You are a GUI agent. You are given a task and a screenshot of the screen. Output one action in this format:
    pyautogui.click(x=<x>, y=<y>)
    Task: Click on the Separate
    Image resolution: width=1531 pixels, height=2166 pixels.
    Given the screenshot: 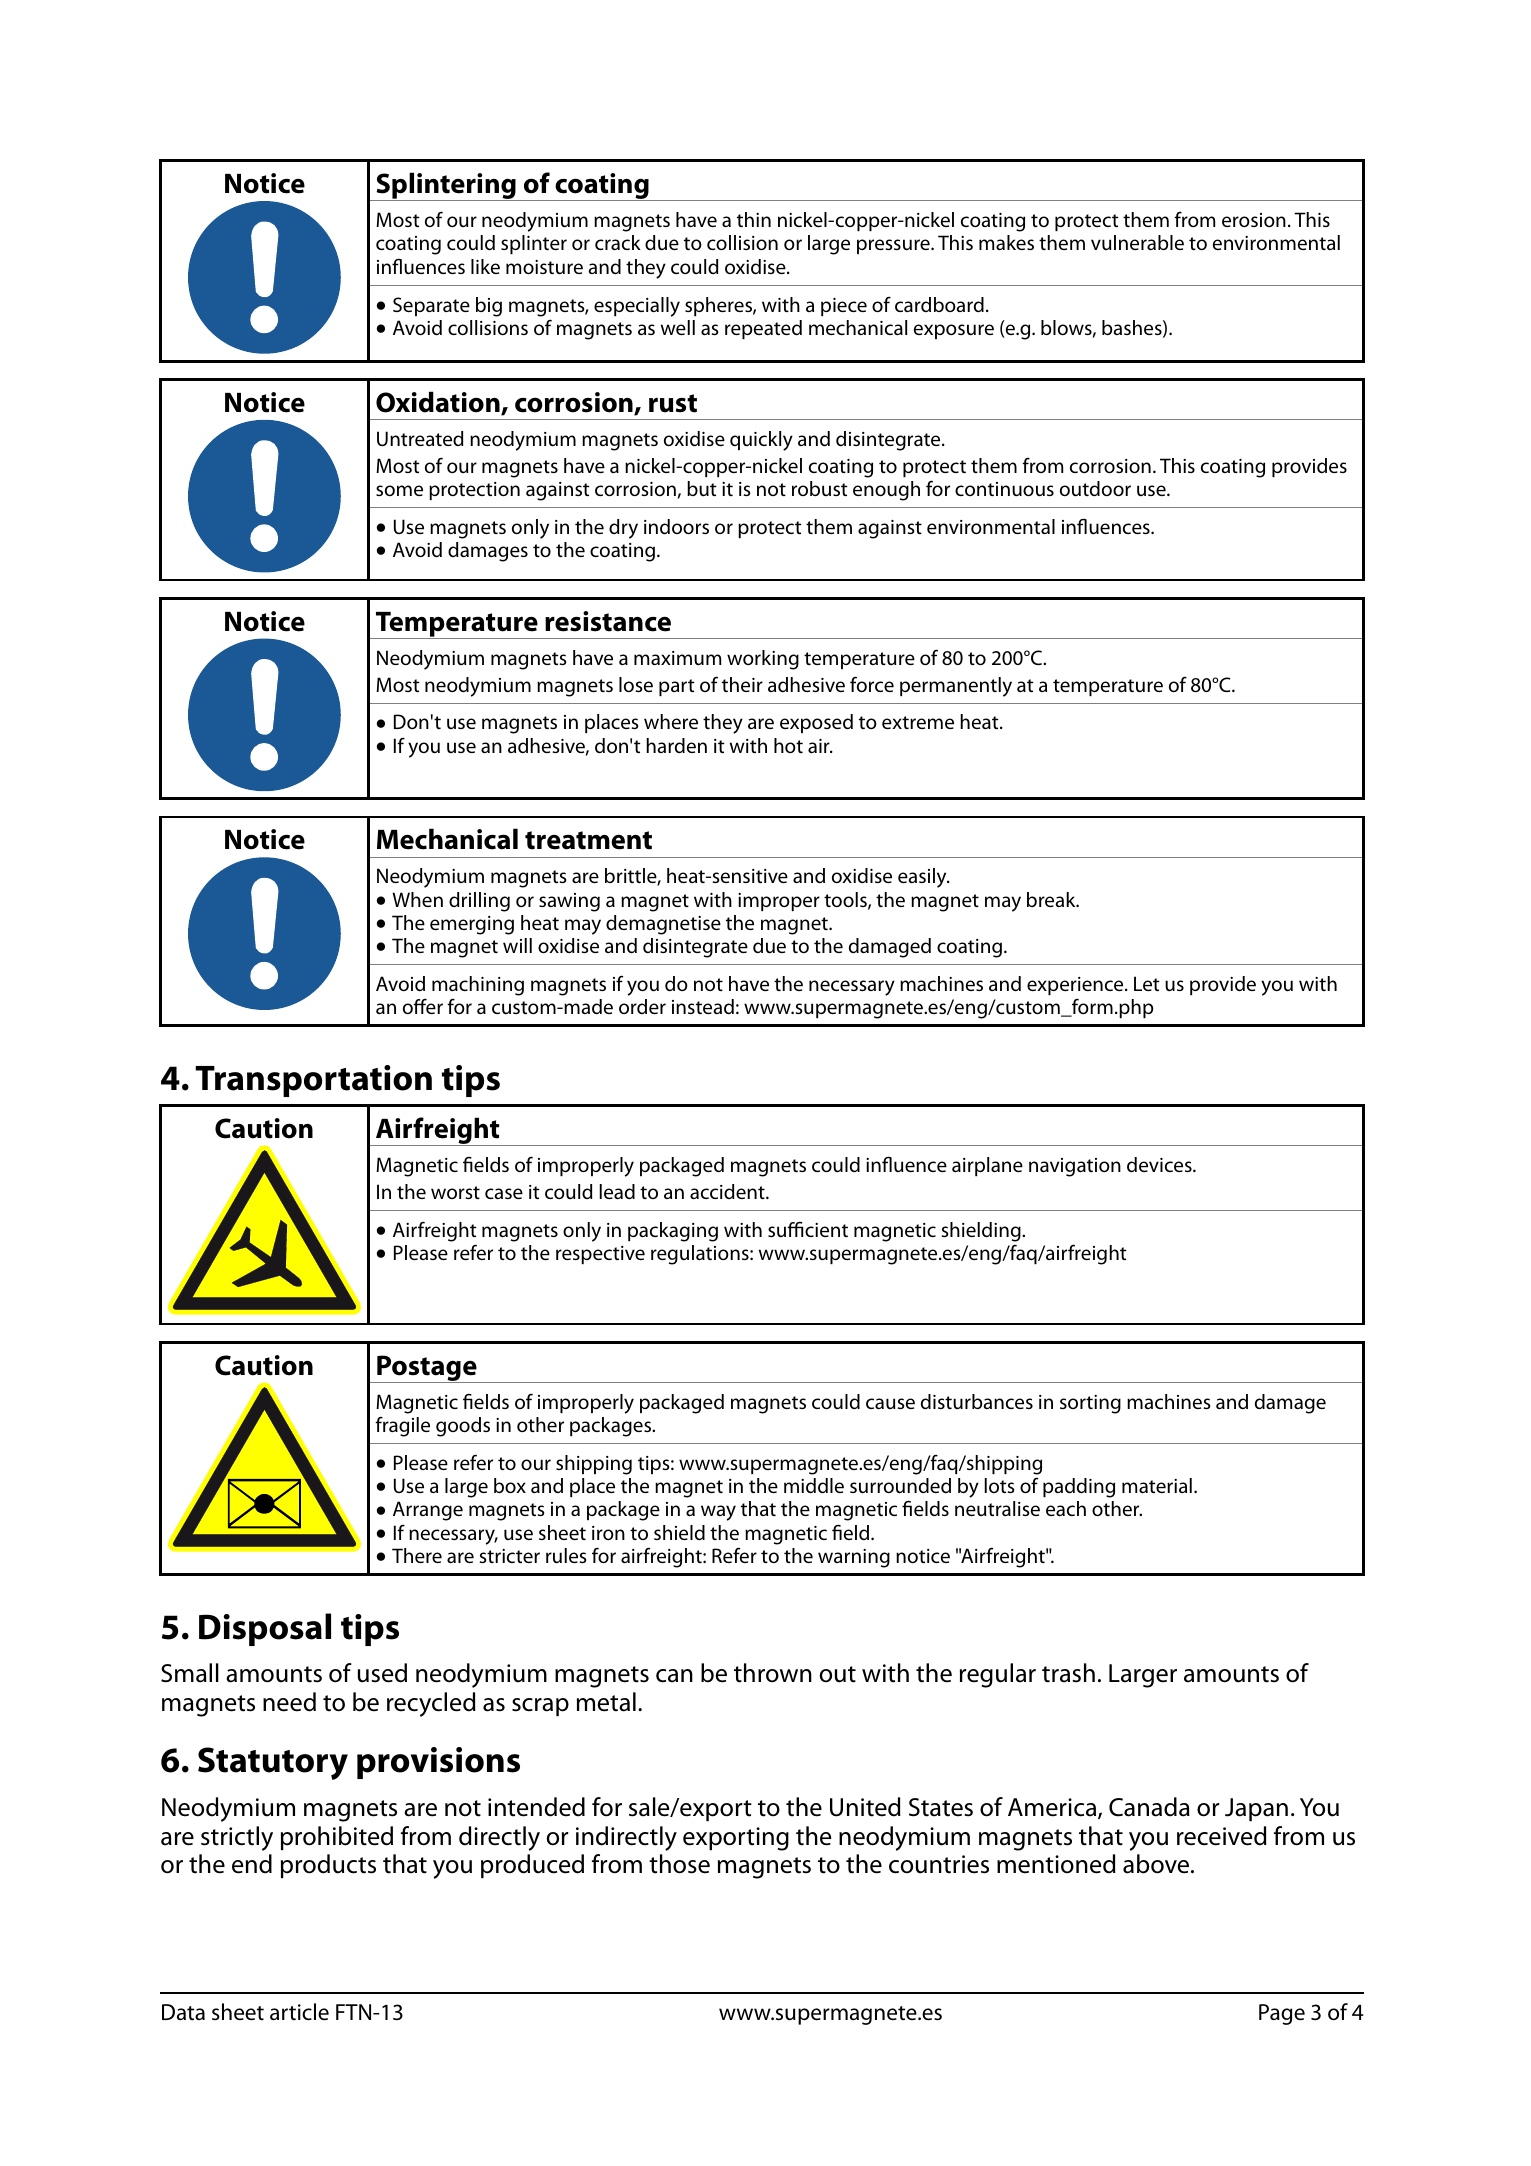 What is the action you would take?
    pyautogui.click(x=431, y=306)
